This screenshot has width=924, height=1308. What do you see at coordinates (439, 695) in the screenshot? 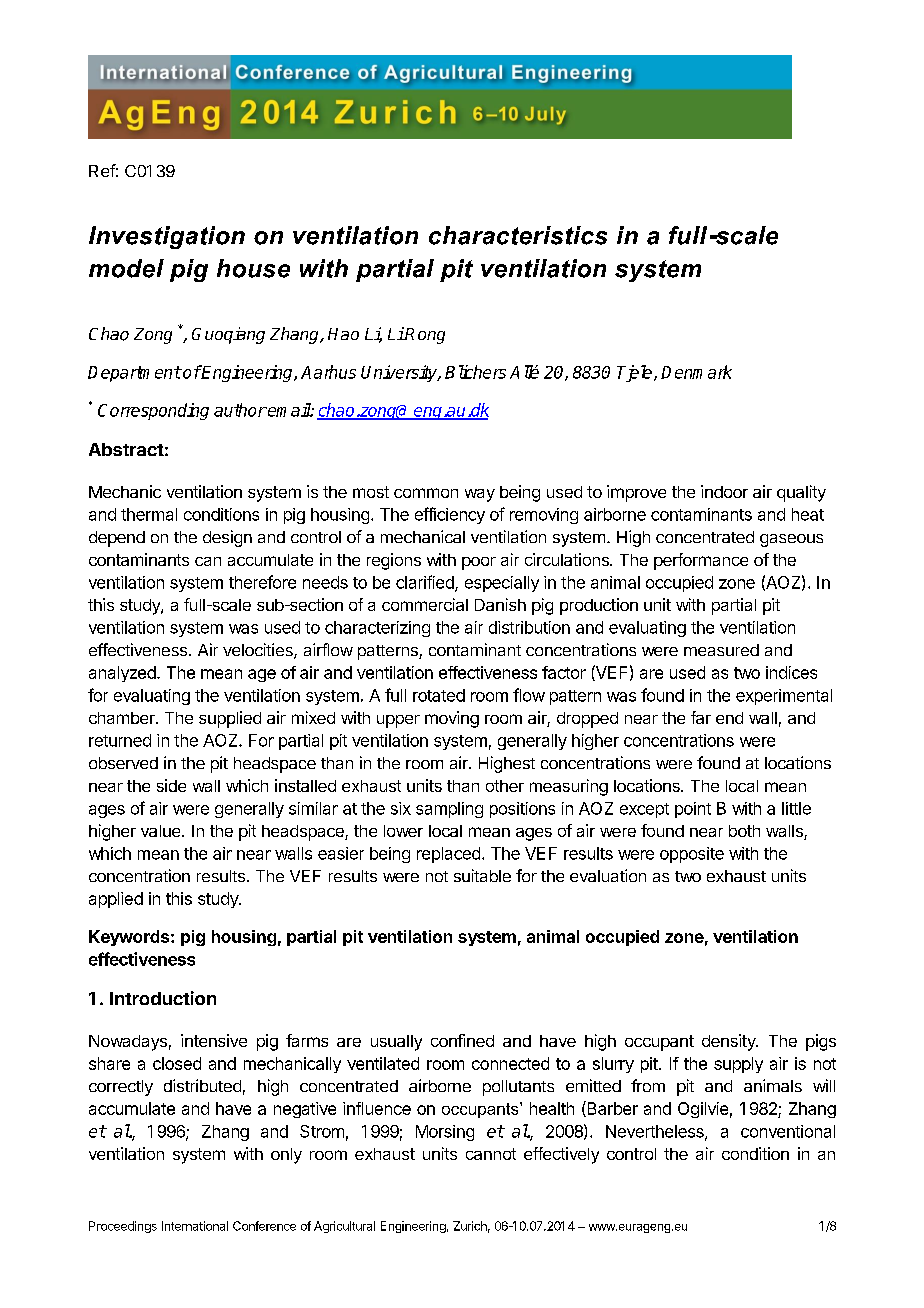
I see `rotated` at bounding box center [439, 695].
